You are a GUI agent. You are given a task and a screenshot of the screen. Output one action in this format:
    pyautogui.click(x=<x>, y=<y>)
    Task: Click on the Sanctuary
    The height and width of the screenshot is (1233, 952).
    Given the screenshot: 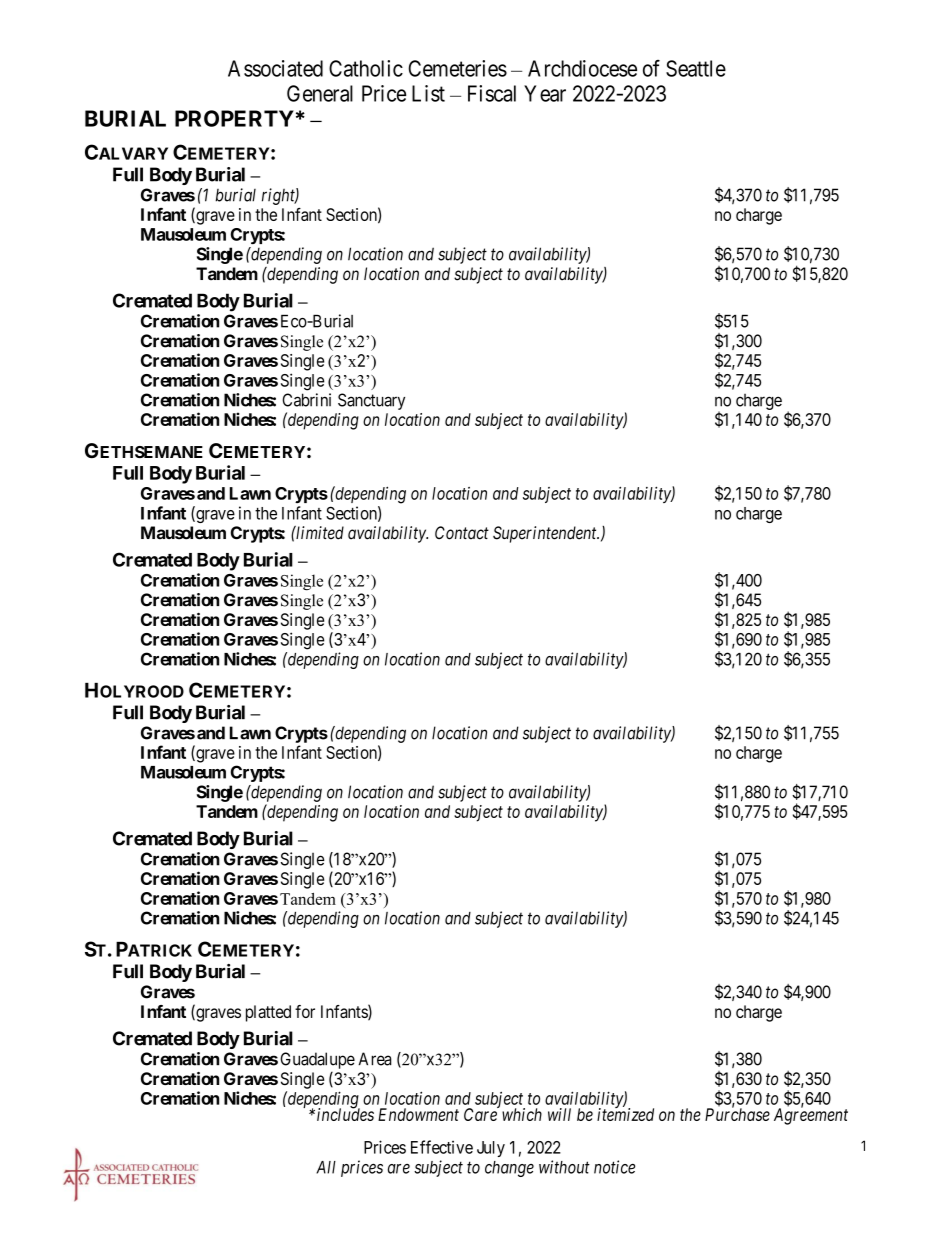 What is the action you would take?
    pyautogui.click(x=371, y=401)
